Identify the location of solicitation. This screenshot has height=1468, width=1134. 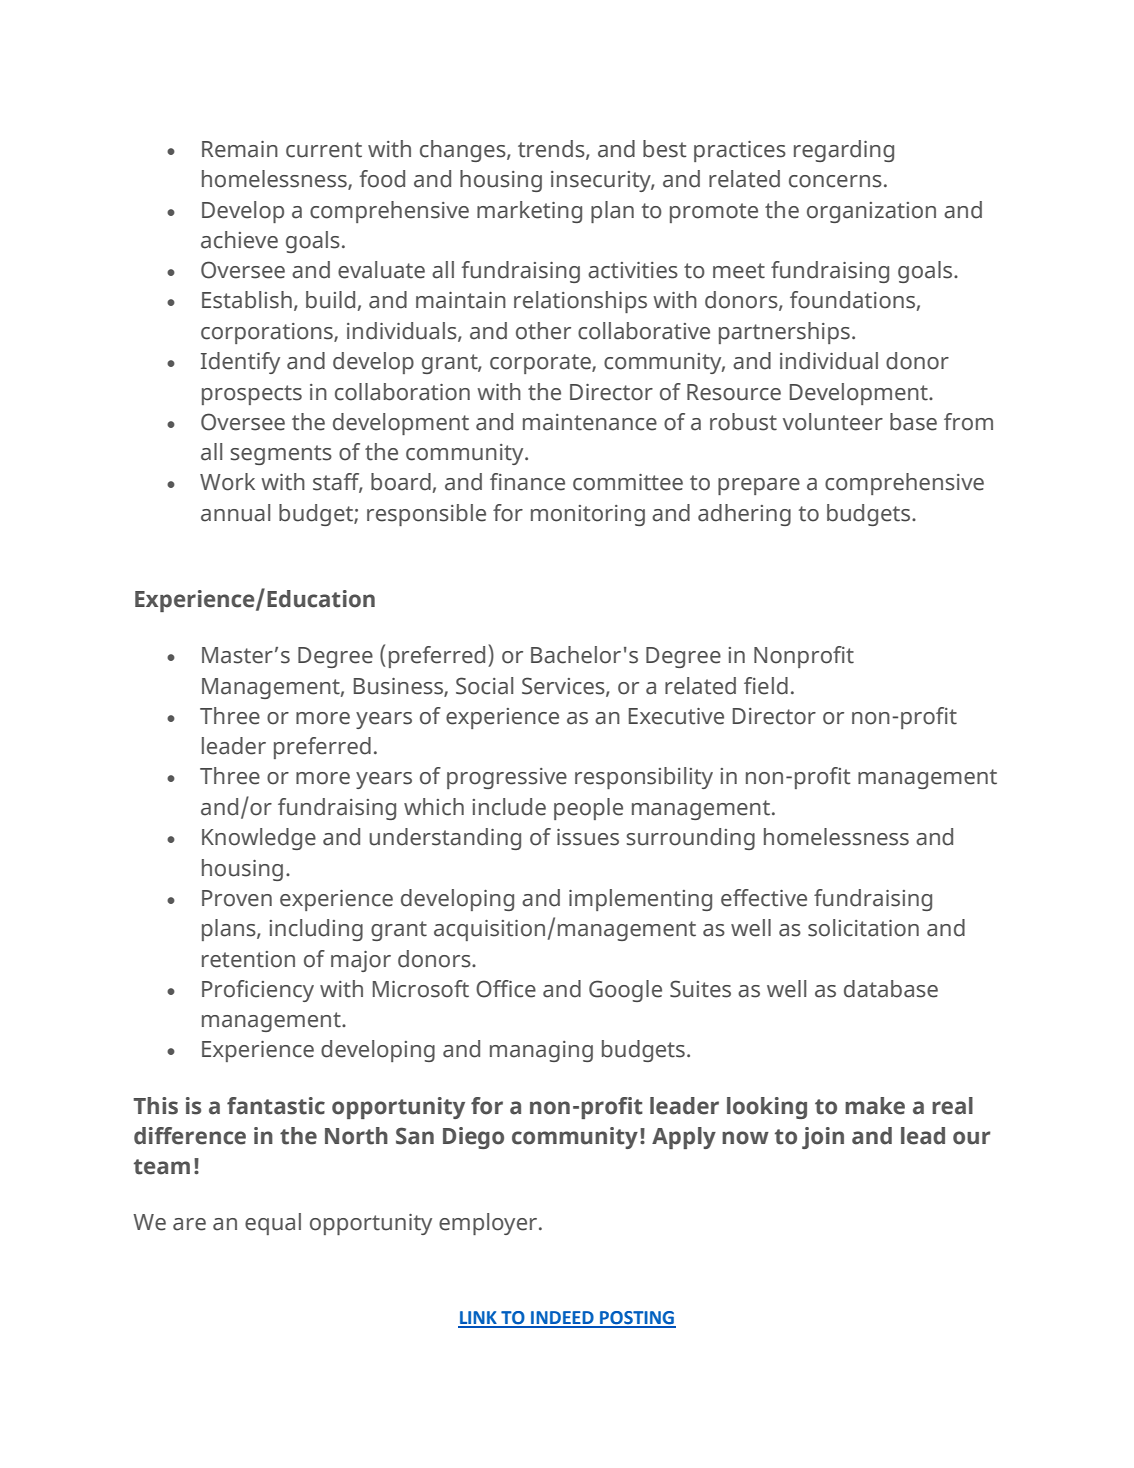
(863, 928).
